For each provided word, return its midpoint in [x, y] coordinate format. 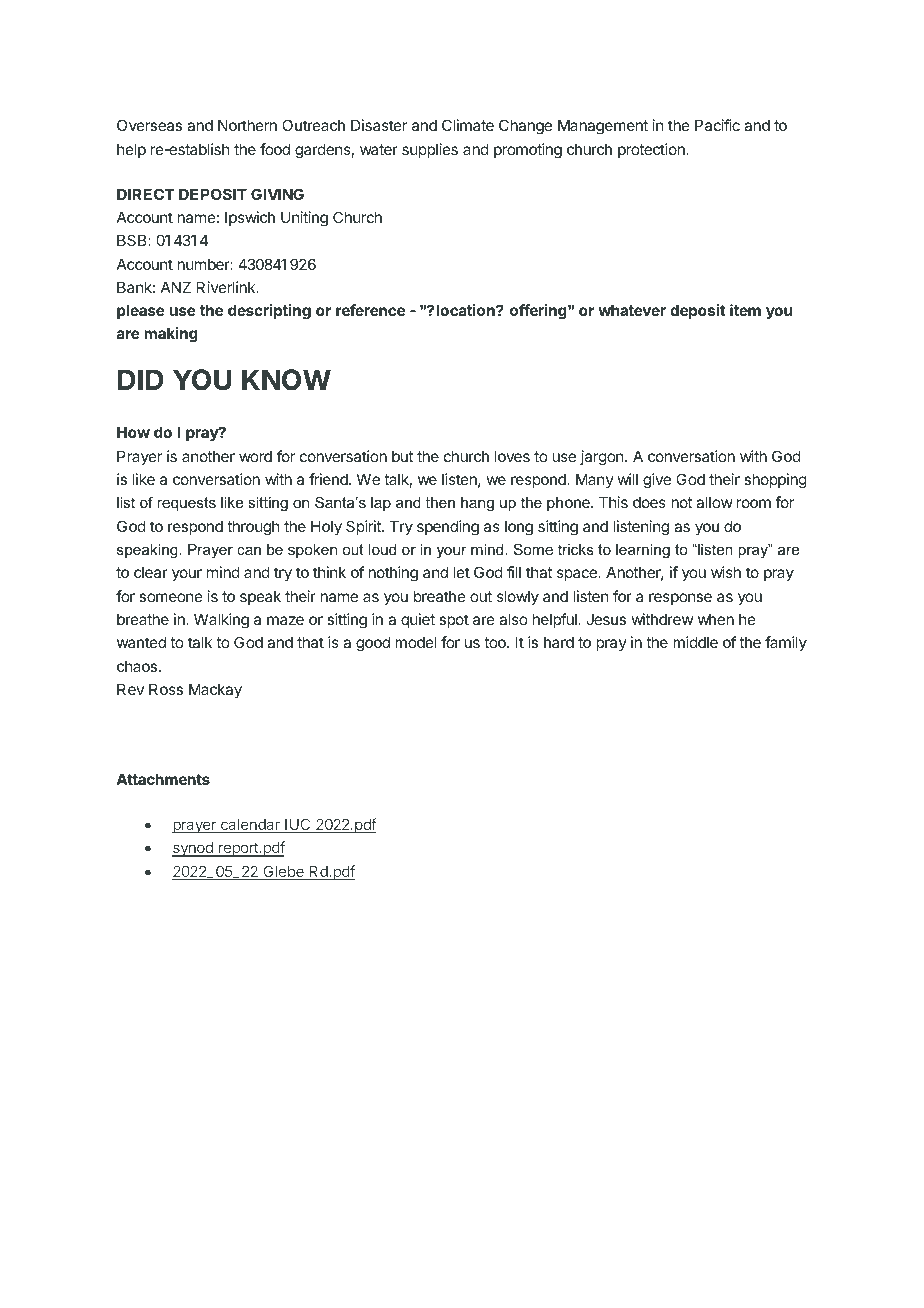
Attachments [163, 779]
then [440, 502]
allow [714, 502]
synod [193, 849]
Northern [247, 125]
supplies [430, 150]
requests [186, 504]
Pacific [717, 125]
